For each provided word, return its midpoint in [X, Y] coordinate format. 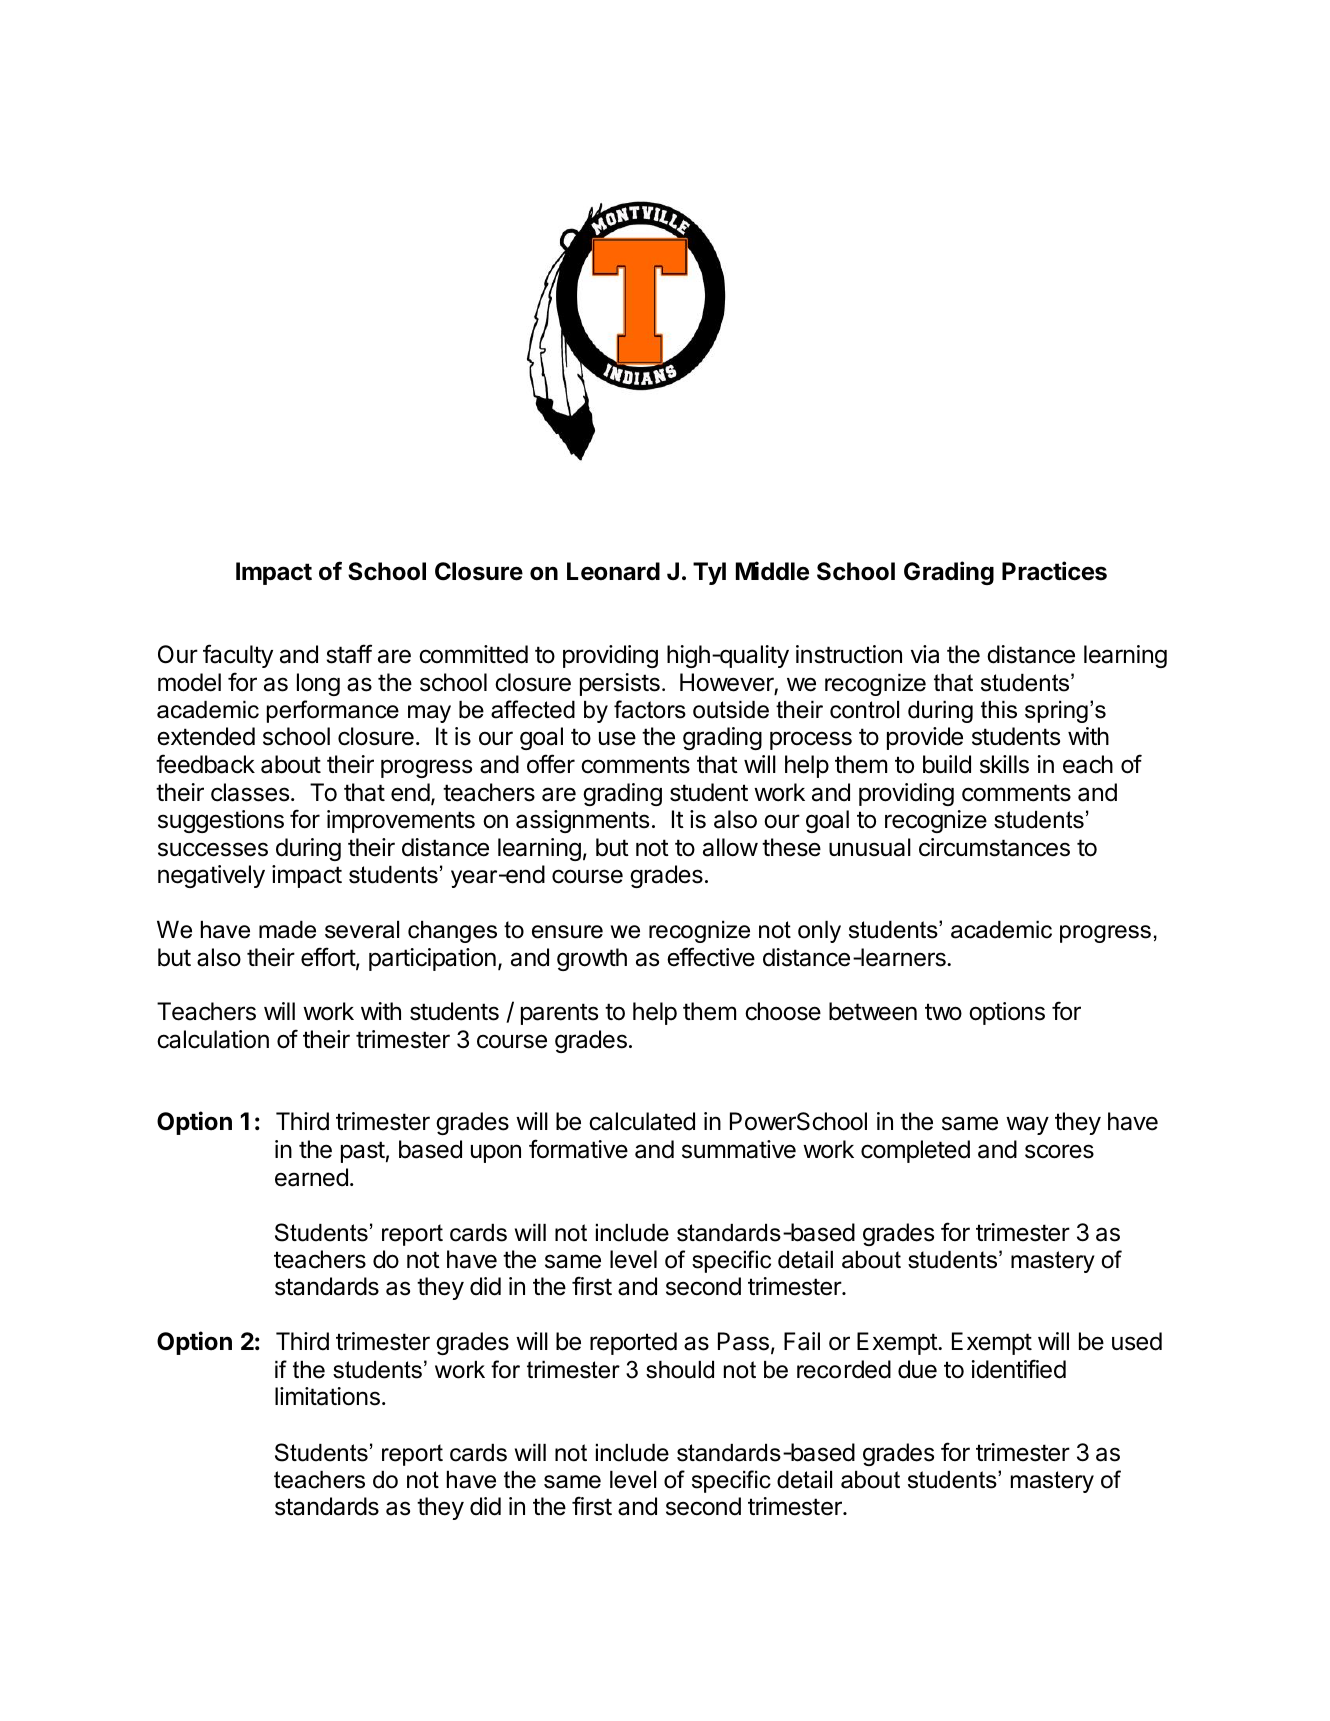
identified [1019, 1369]
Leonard [613, 571]
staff [349, 654]
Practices [1054, 571]
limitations [327, 1396]
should [680, 1370]
